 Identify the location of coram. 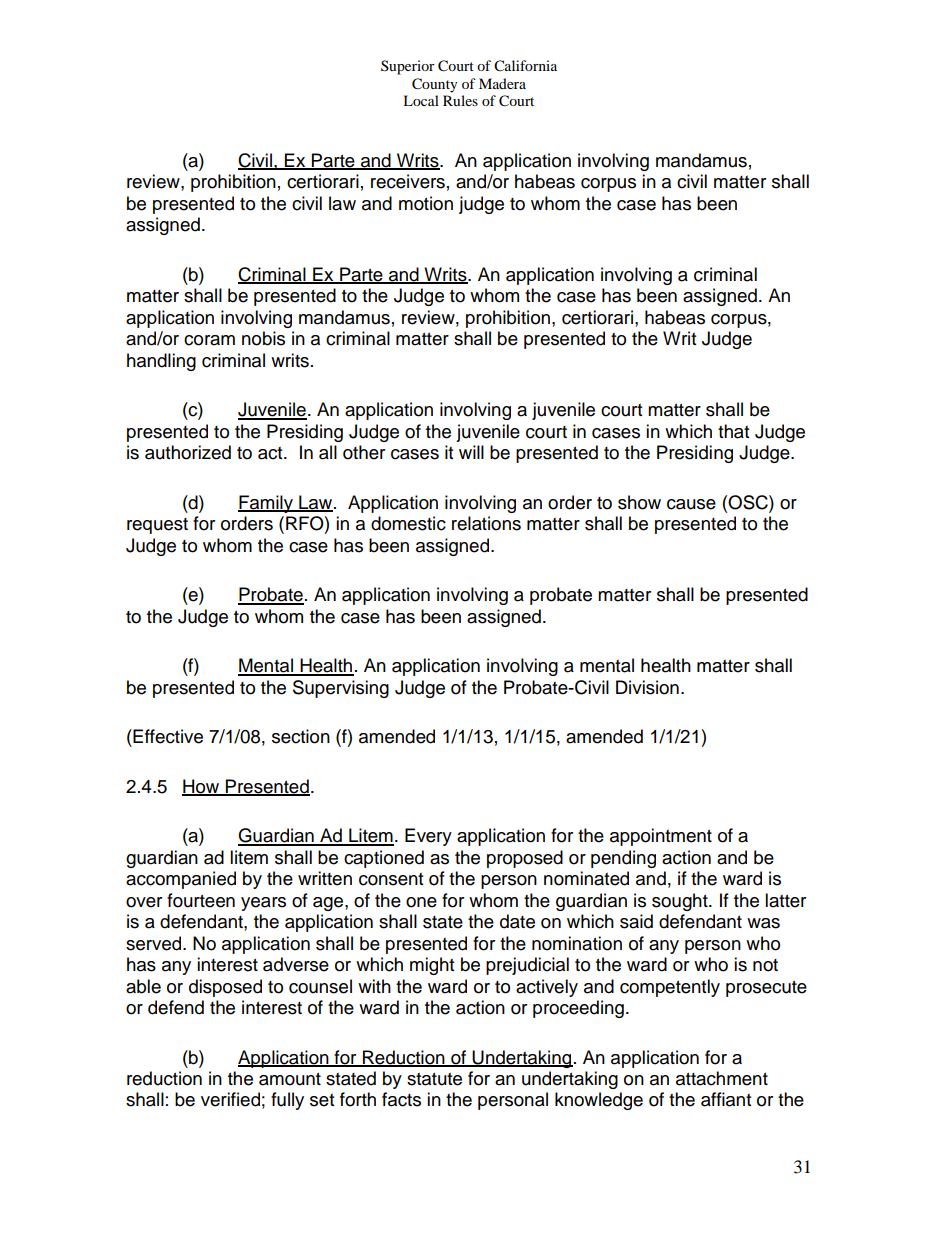
(209, 340).
